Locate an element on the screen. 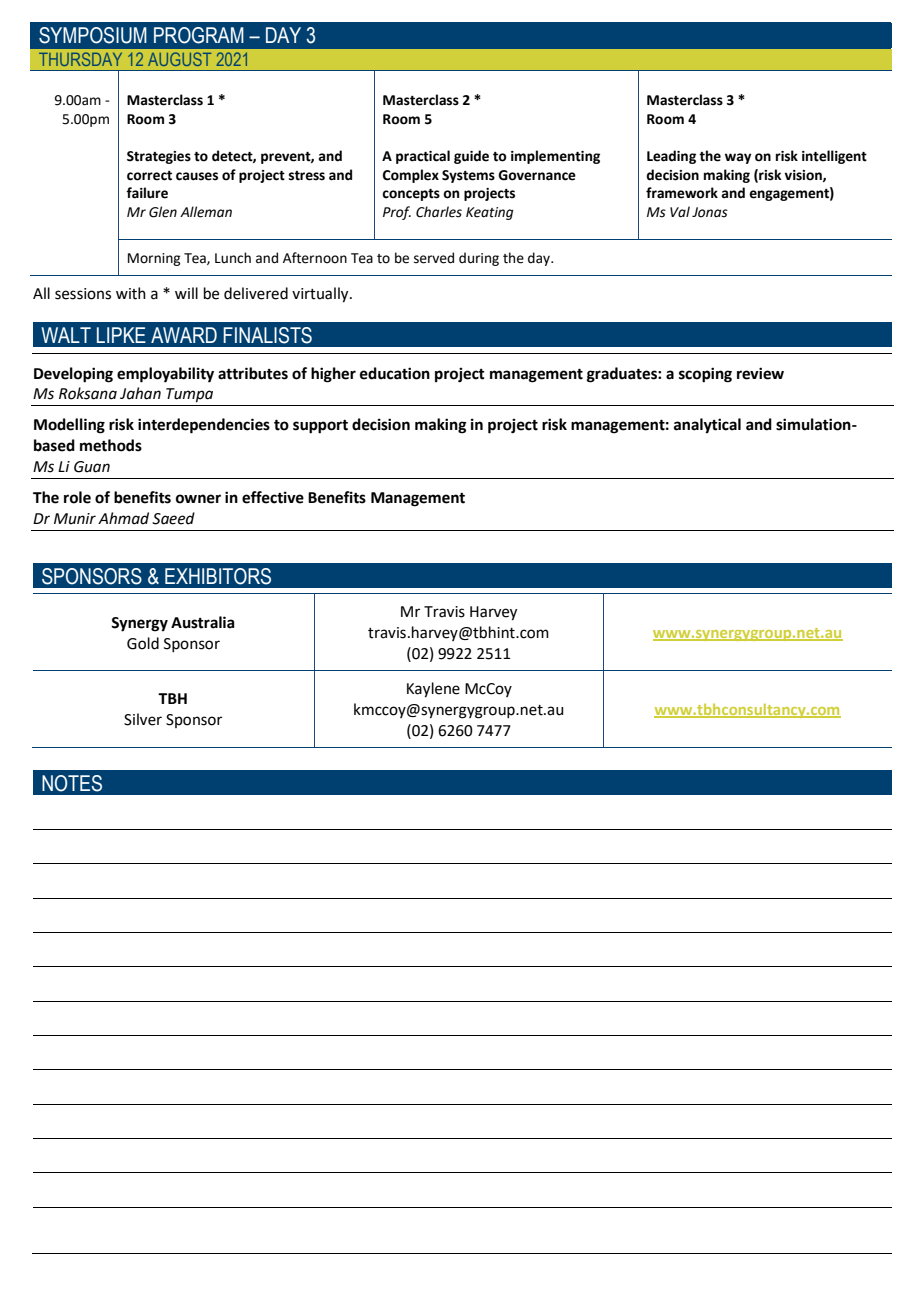 This screenshot has height=1308, width=924. Gold is located at coordinates (143, 643).
